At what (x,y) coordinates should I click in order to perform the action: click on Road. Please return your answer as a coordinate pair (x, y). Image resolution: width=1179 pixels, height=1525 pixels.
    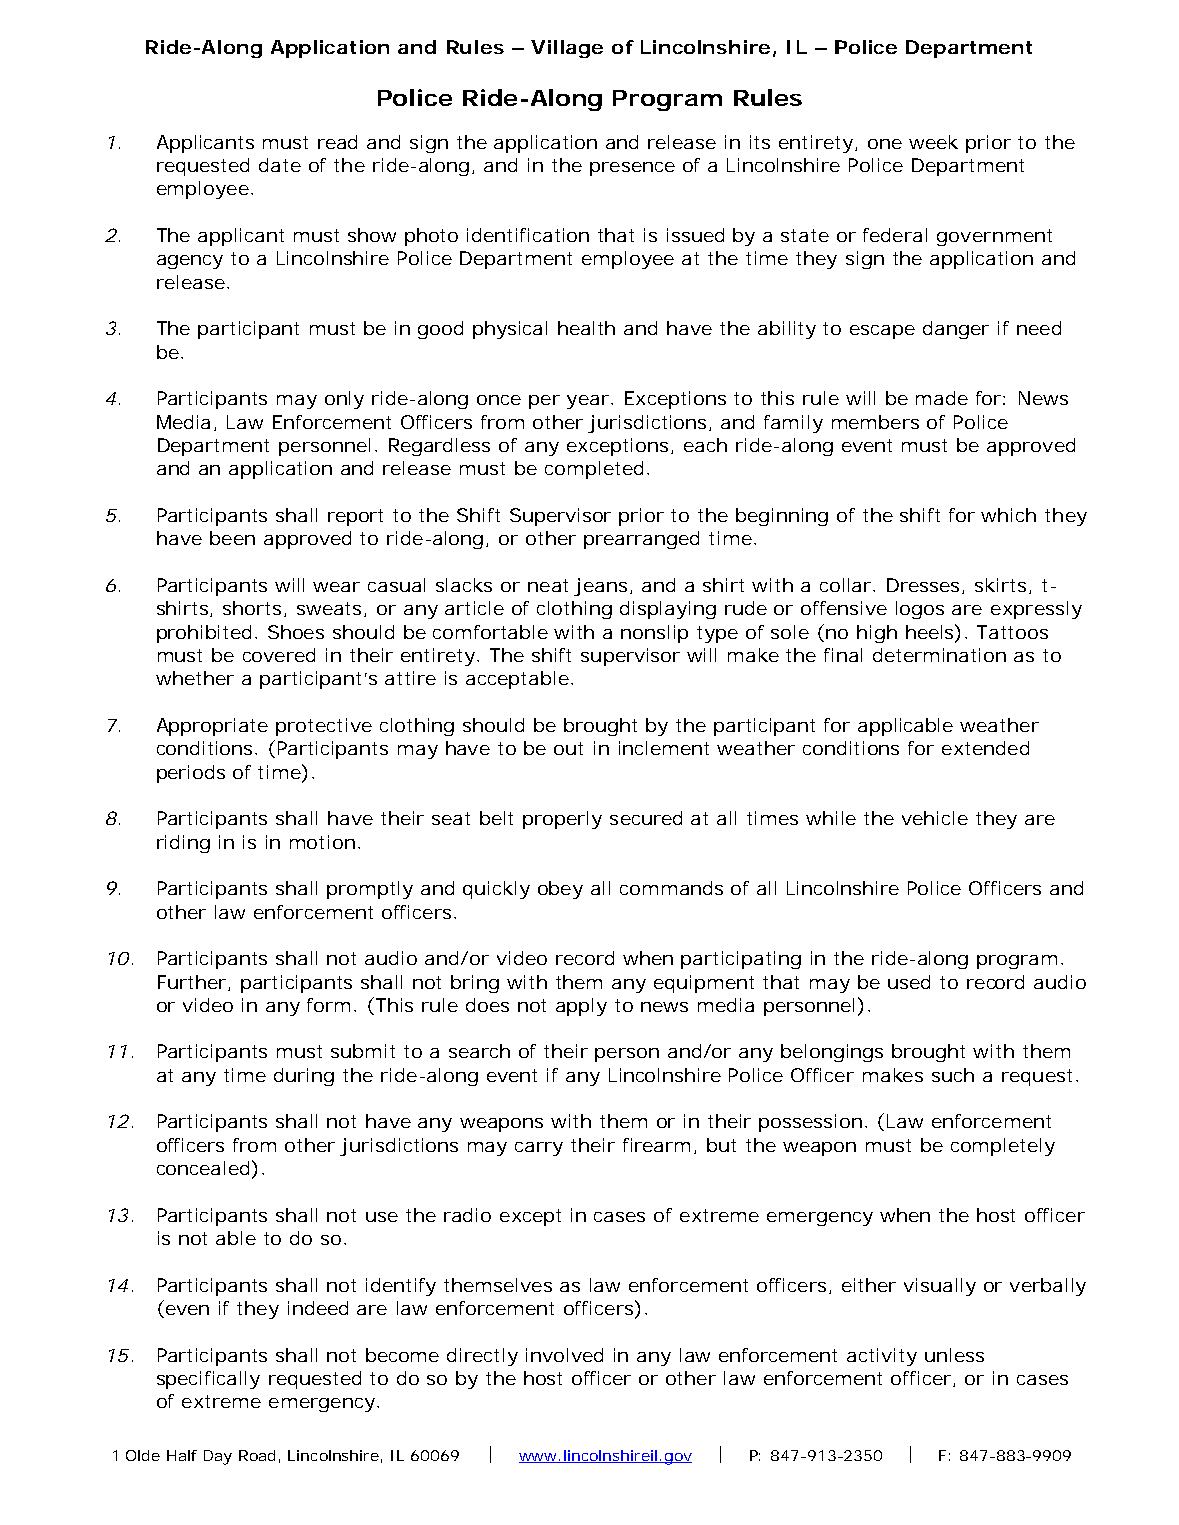
    Looking at the image, I should click on (259, 1456).
